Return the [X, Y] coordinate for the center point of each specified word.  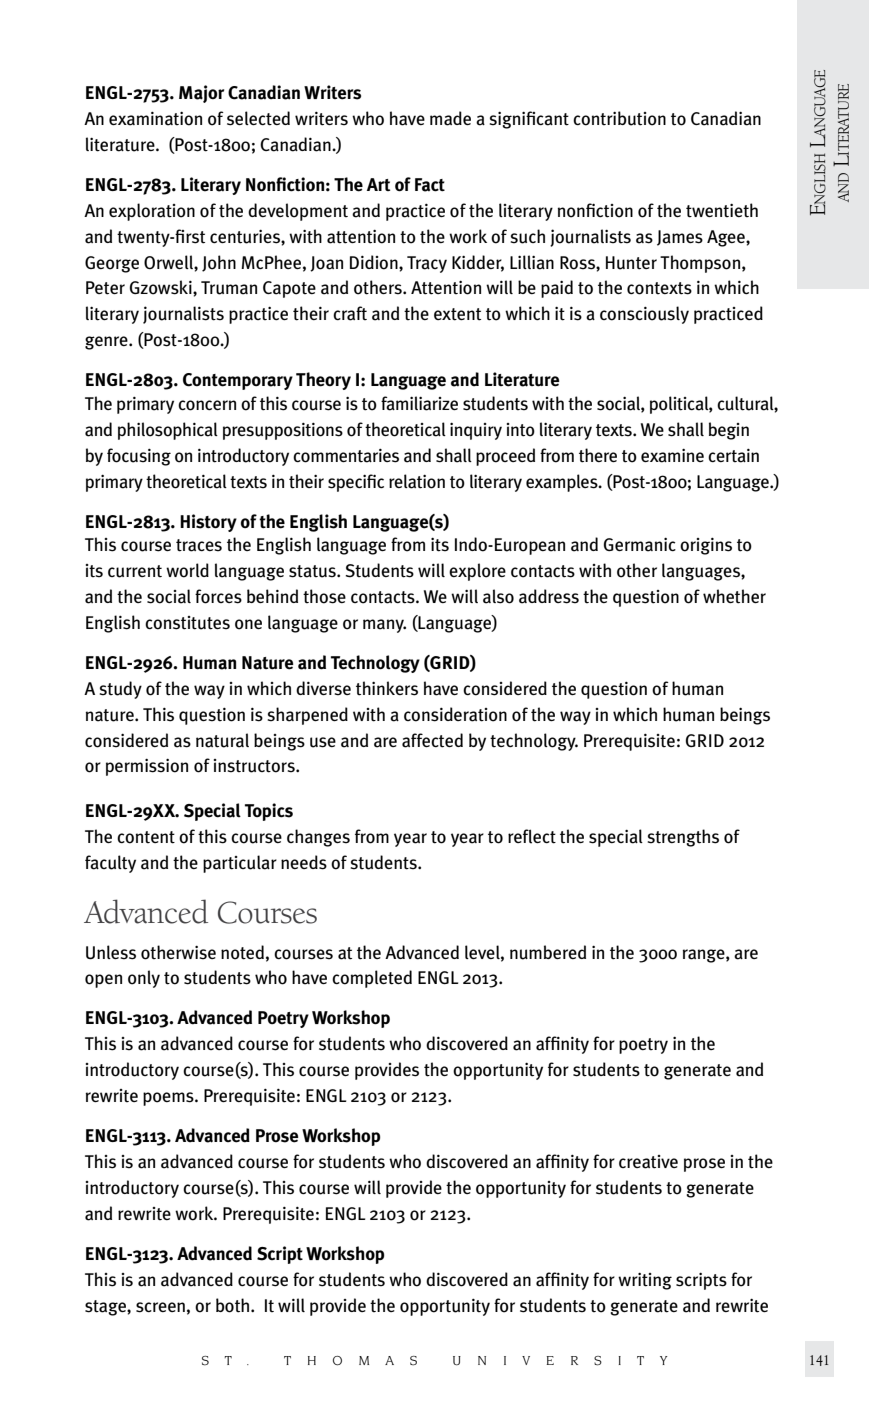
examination [155, 119]
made [450, 118]
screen [160, 1307]
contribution [619, 118]
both [234, 1305]
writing [645, 1281]
